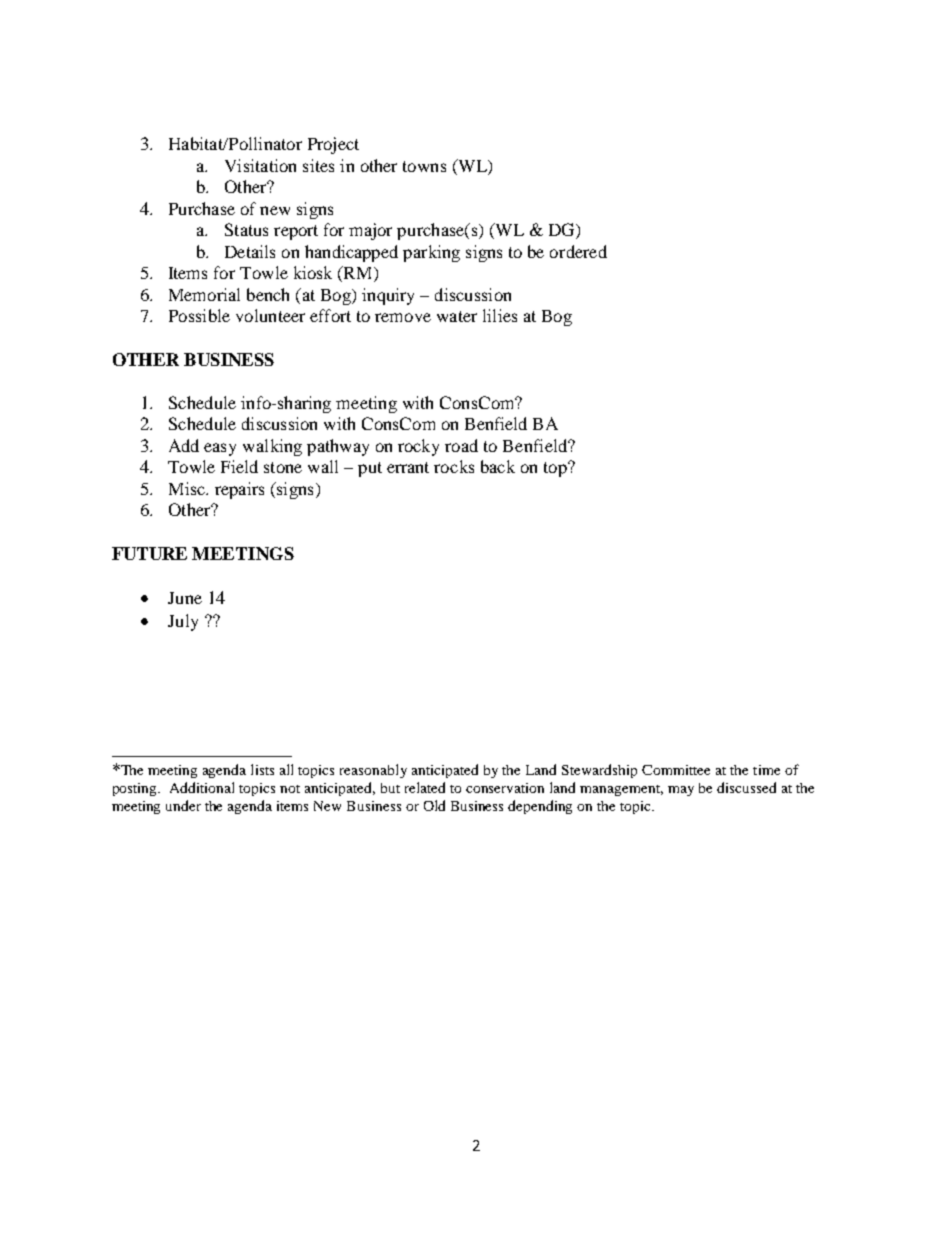  I want to click on towns, so click(424, 166).
